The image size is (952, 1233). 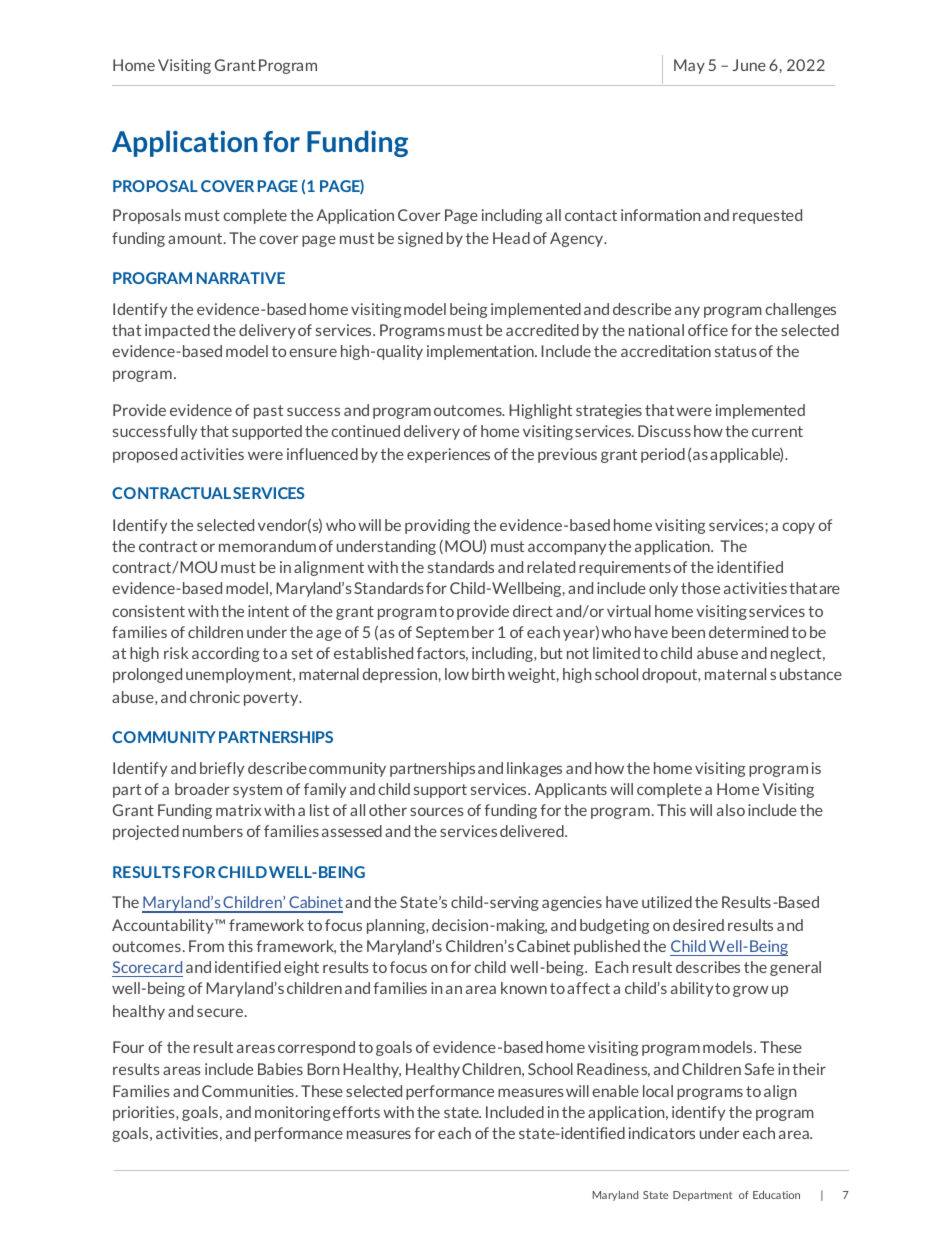 What do you see at coordinates (776, 1194) in the document?
I see `Education` at bounding box center [776, 1194].
